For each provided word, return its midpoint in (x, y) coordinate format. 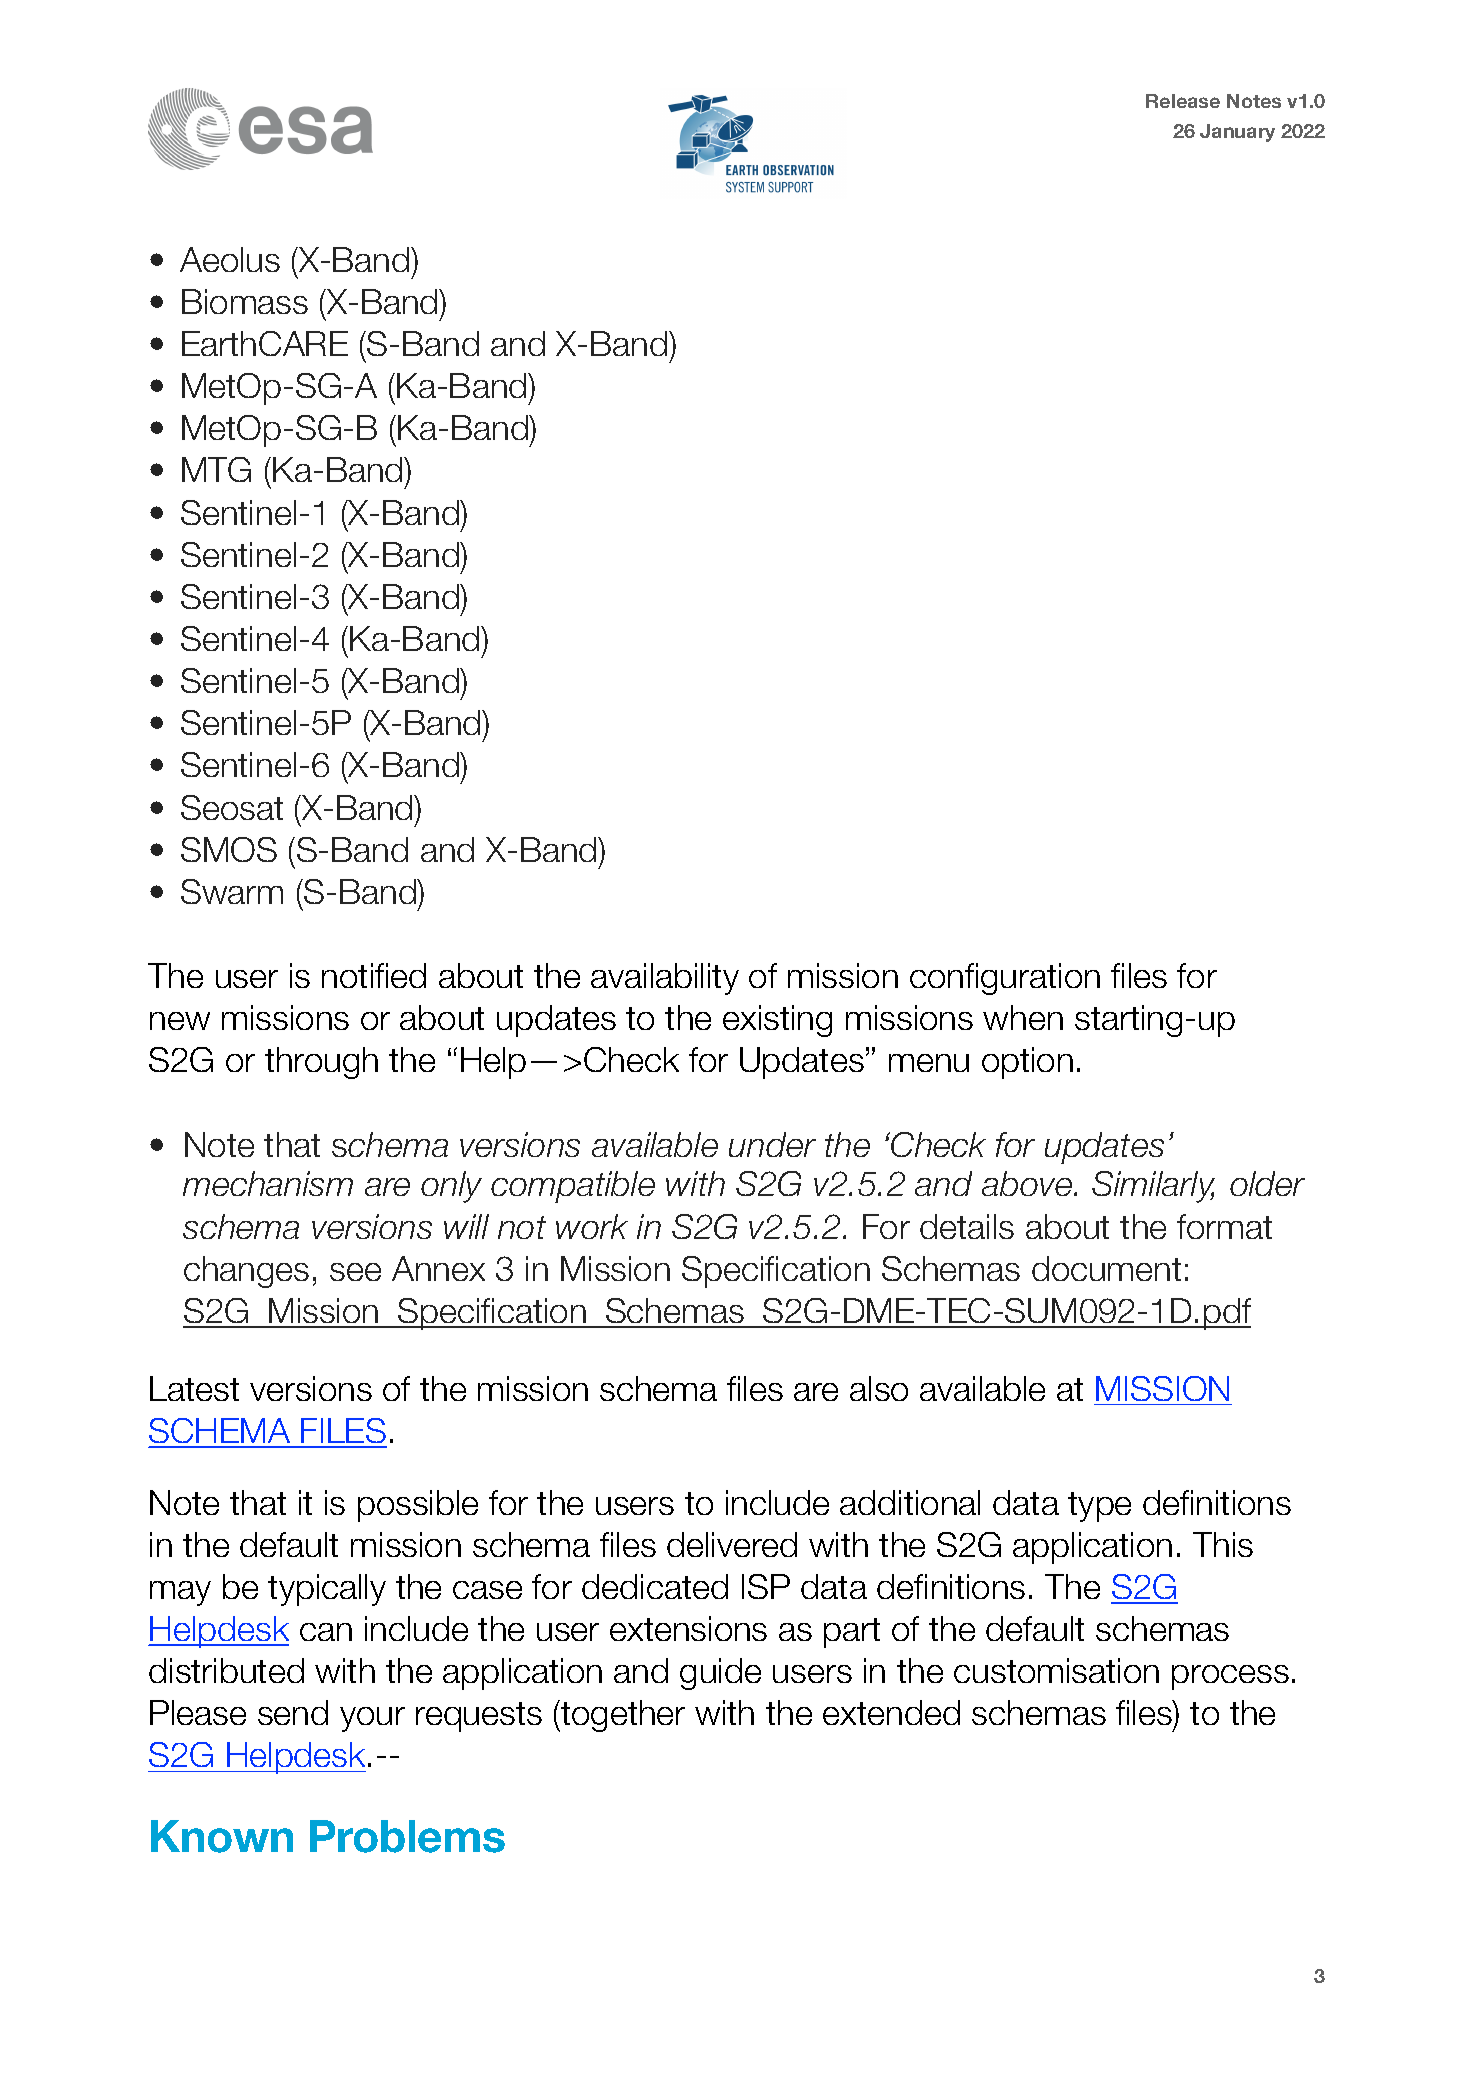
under (772, 1144)
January (1237, 133)
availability (665, 979)
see (355, 1272)
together (622, 1716)
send (293, 1712)
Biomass (245, 301)
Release (1183, 101)
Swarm (232, 891)
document (1106, 1268)
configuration (1005, 979)
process (1230, 1677)
